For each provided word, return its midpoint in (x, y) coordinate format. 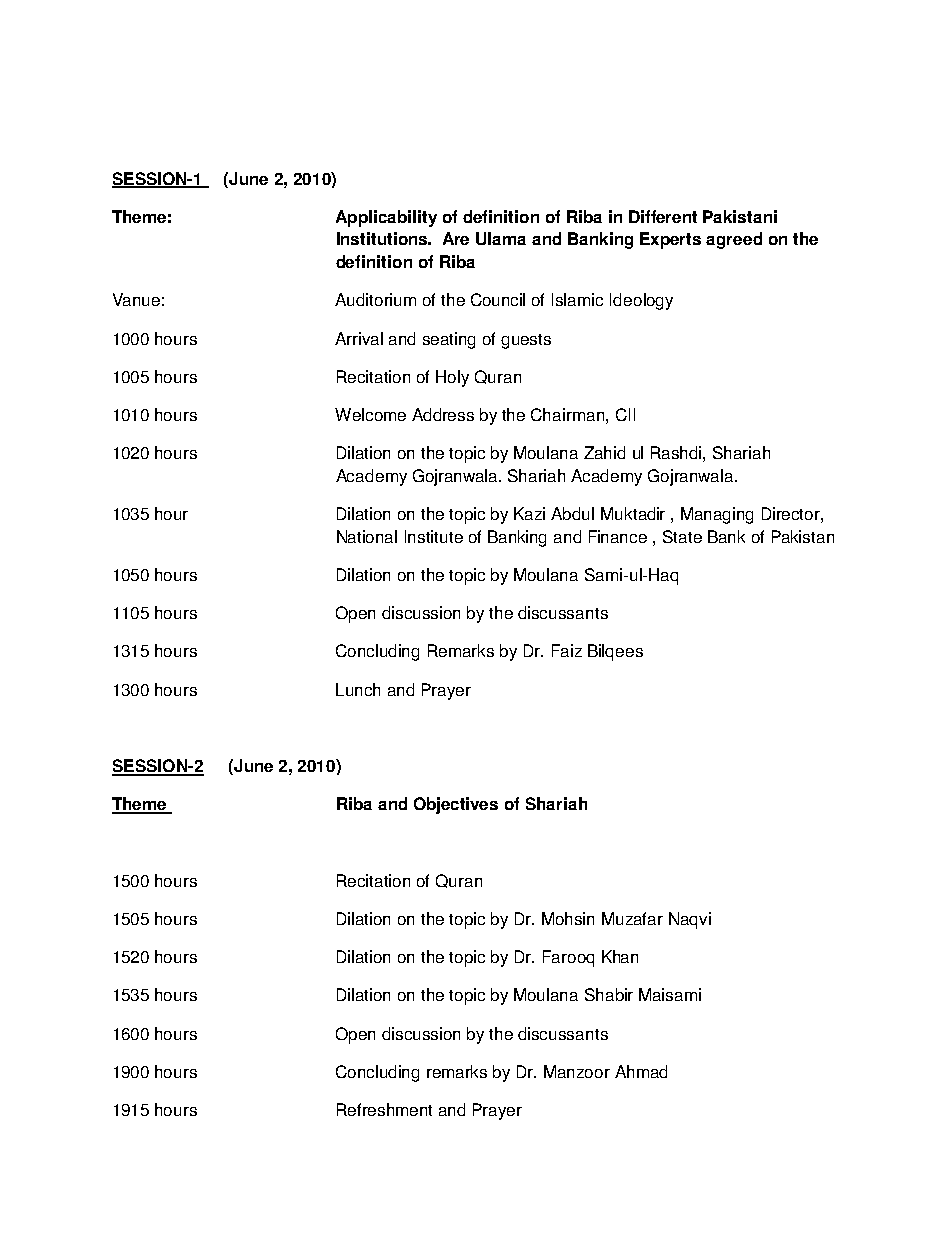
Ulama (501, 238)
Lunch (358, 689)
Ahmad (641, 1071)
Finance (618, 536)
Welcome (370, 414)
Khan (620, 956)
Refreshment (384, 1109)
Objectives (456, 805)
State (682, 536)
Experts (670, 240)
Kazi (529, 513)
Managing (717, 515)
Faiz (567, 650)
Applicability (386, 218)
